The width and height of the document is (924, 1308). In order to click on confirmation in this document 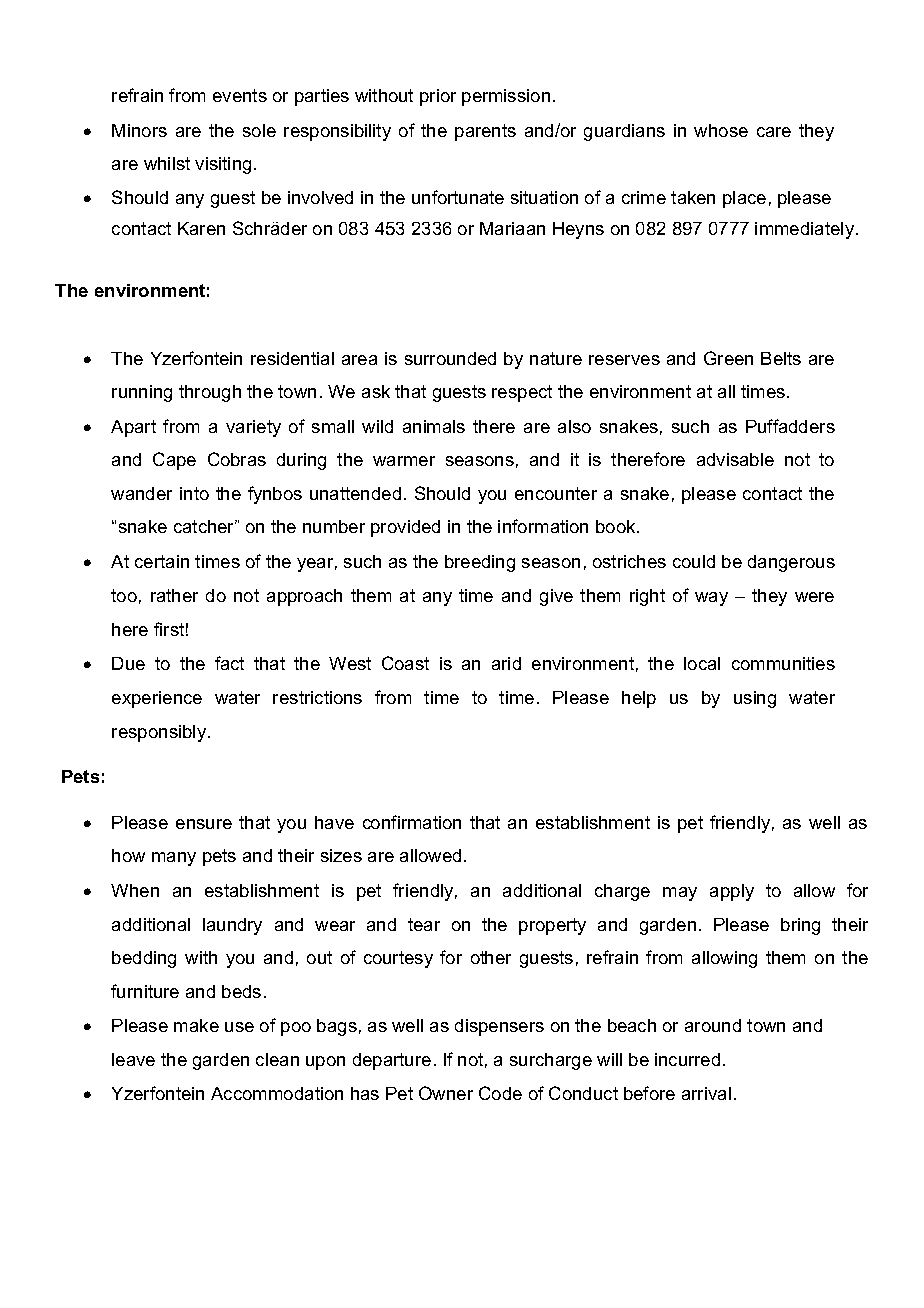, I will do `click(412, 822)`.
